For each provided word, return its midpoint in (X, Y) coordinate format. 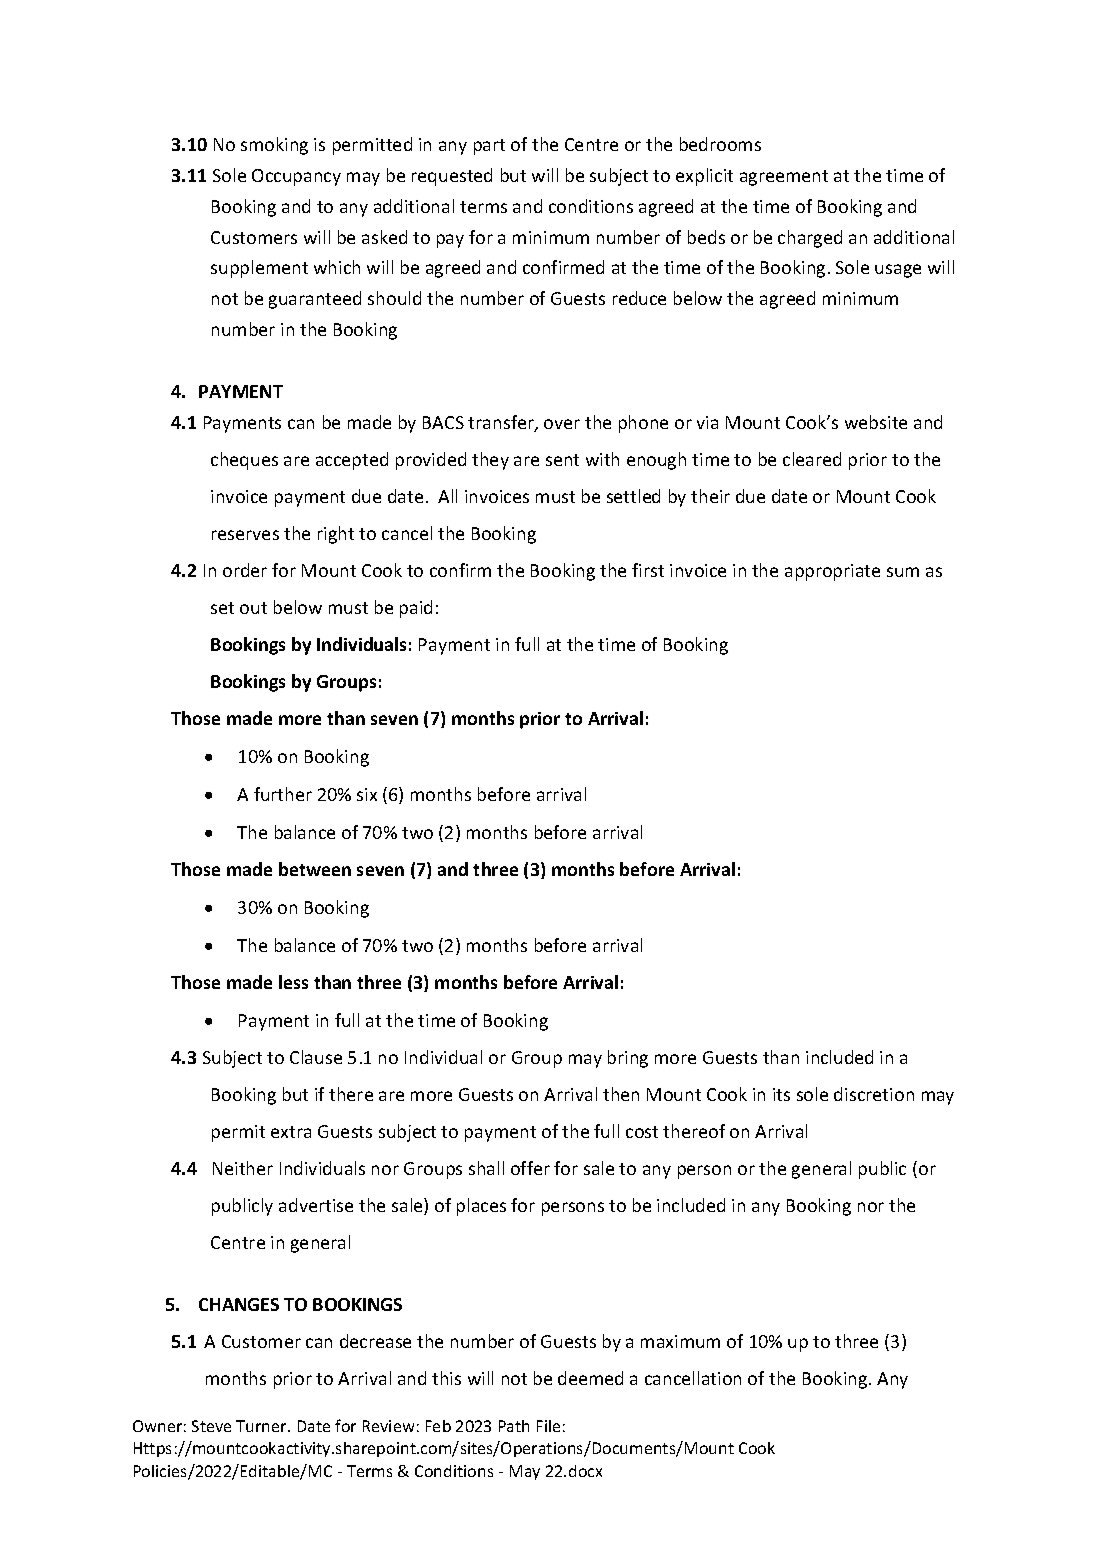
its (781, 1094)
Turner (262, 1426)
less (293, 982)
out (253, 608)
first (648, 570)
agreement (784, 178)
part (489, 147)
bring (628, 1059)
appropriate (832, 572)
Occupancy (296, 177)
